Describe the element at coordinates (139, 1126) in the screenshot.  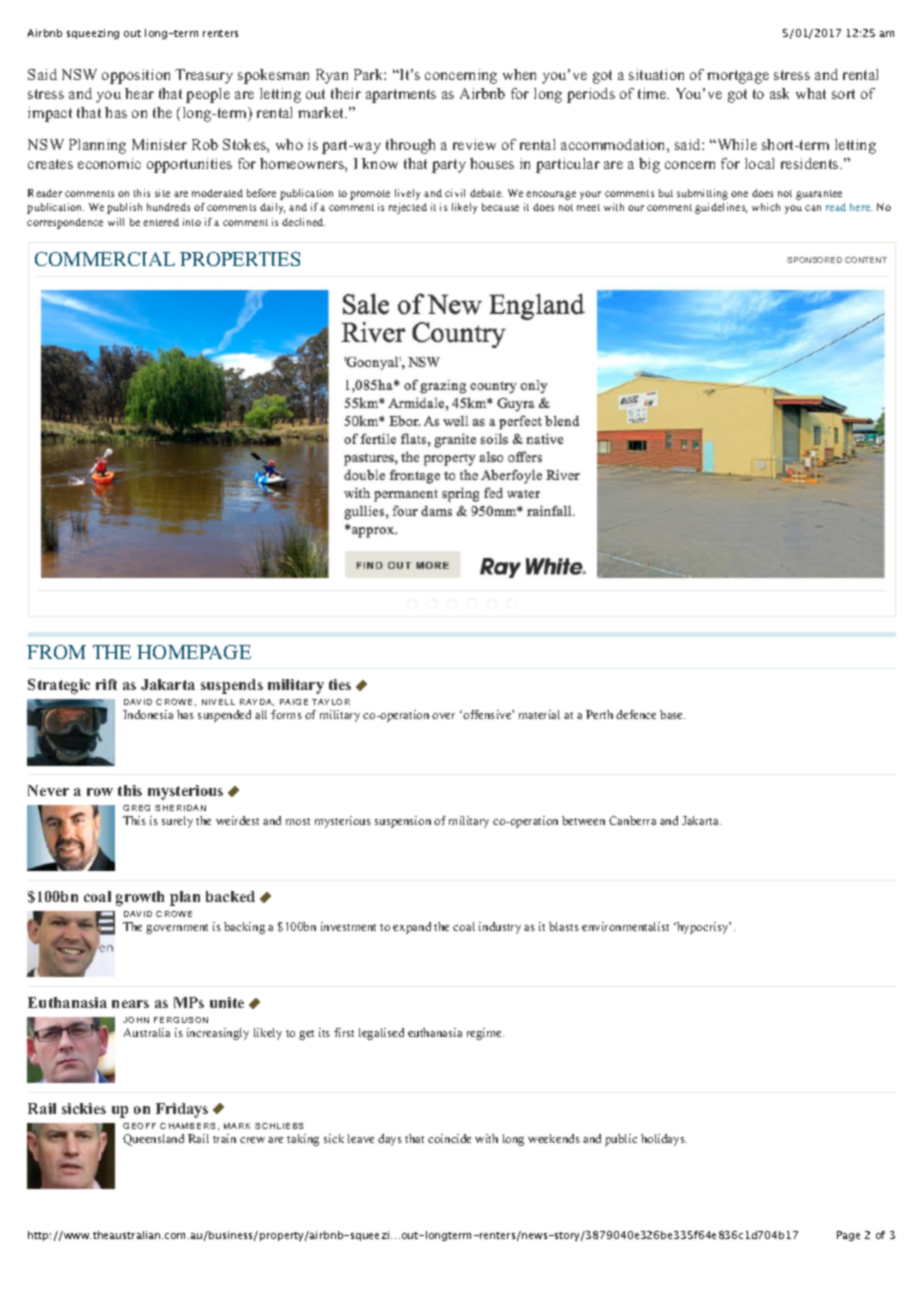
I see `GEOFF` at that location.
